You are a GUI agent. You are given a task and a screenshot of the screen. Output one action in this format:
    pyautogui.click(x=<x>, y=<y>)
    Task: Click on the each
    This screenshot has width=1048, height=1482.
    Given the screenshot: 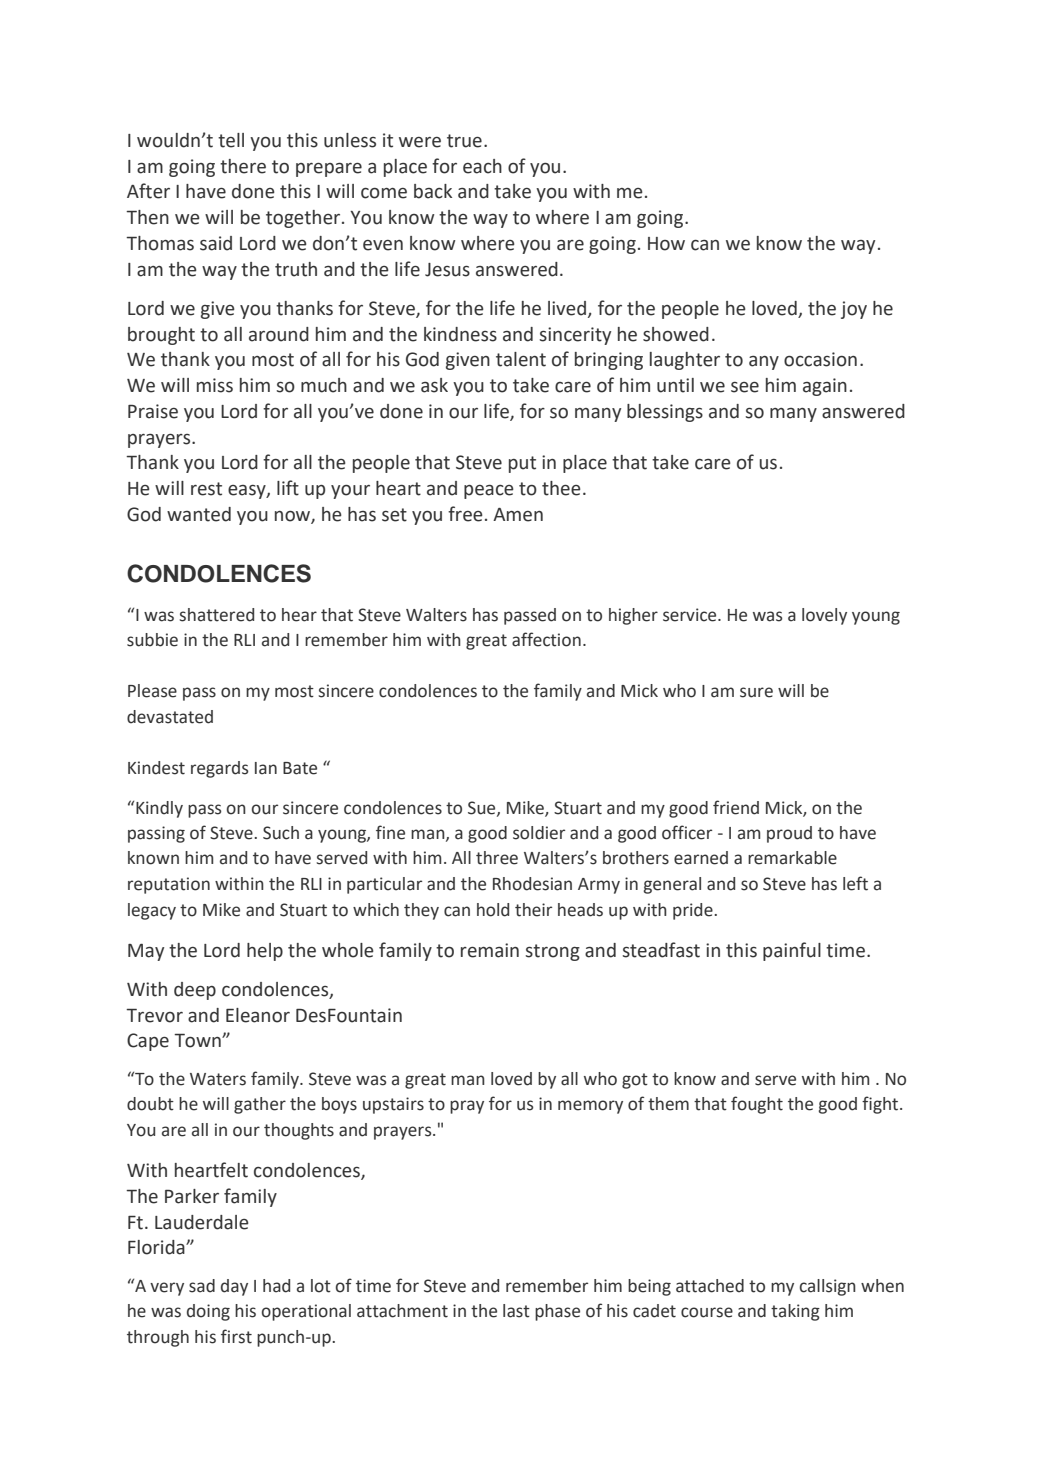 What is the action you would take?
    pyautogui.click(x=482, y=166)
